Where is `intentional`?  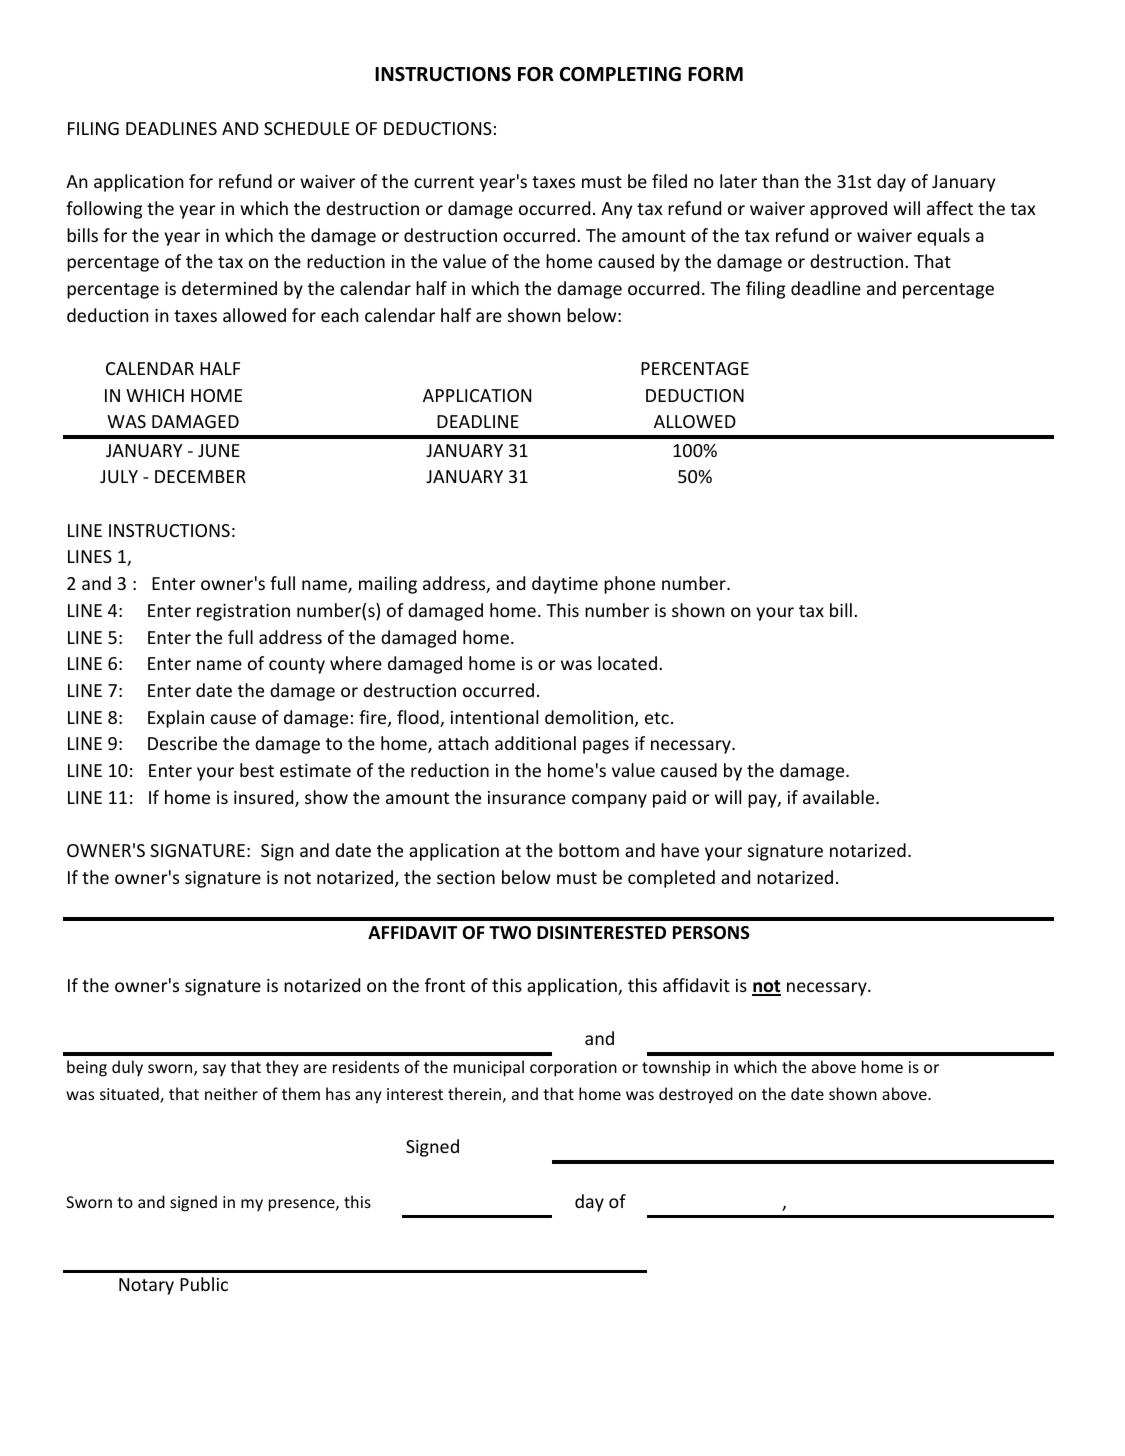 intentional is located at coordinates (494, 717).
